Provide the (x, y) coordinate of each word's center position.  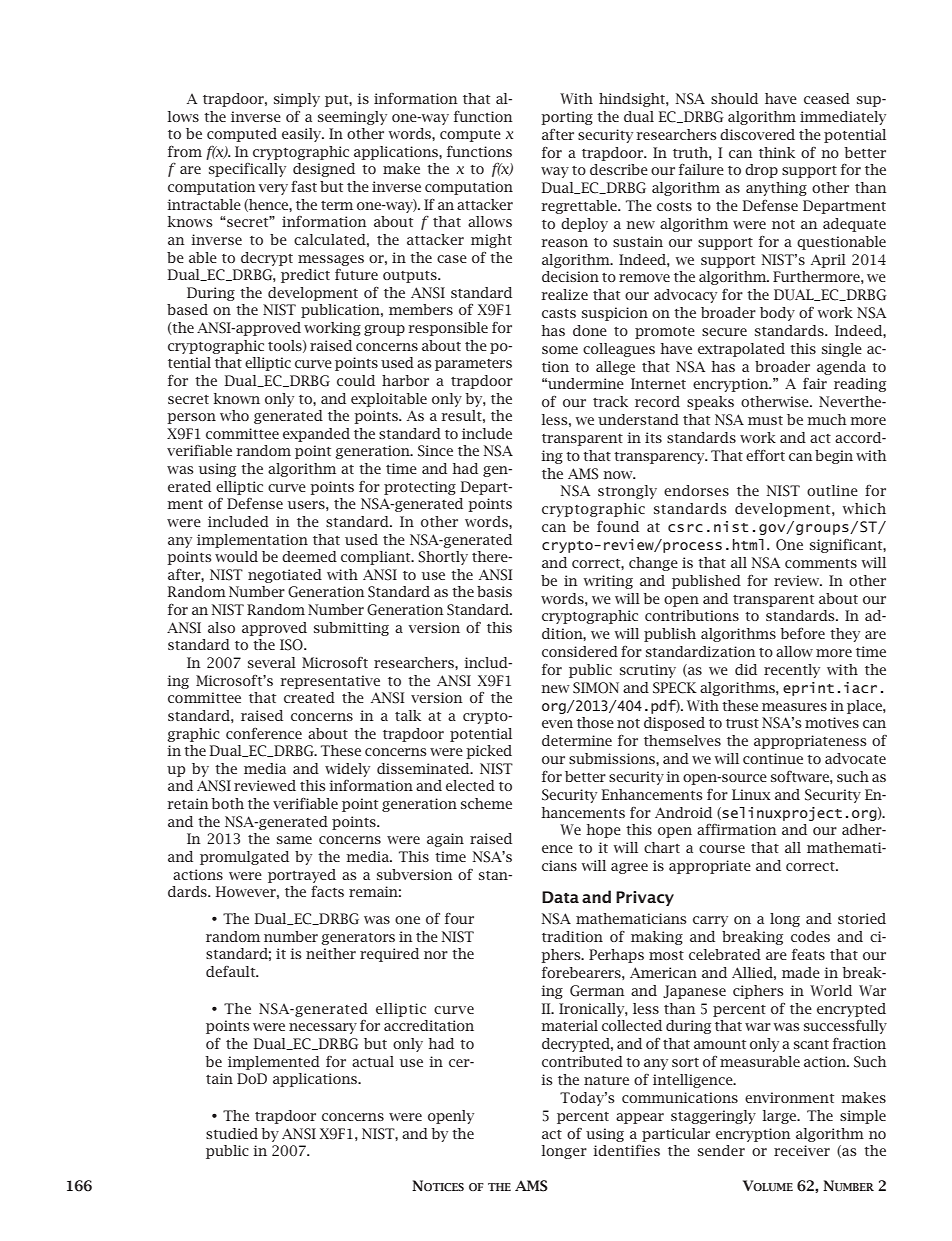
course (722, 849)
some (560, 350)
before (802, 633)
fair (815, 383)
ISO (292, 645)
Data (560, 897)
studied (232, 1133)
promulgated (244, 858)
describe (619, 169)
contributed (582, 1061)
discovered (757, 134)
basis (494, 591)
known (236, 398)
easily (303, 135)
